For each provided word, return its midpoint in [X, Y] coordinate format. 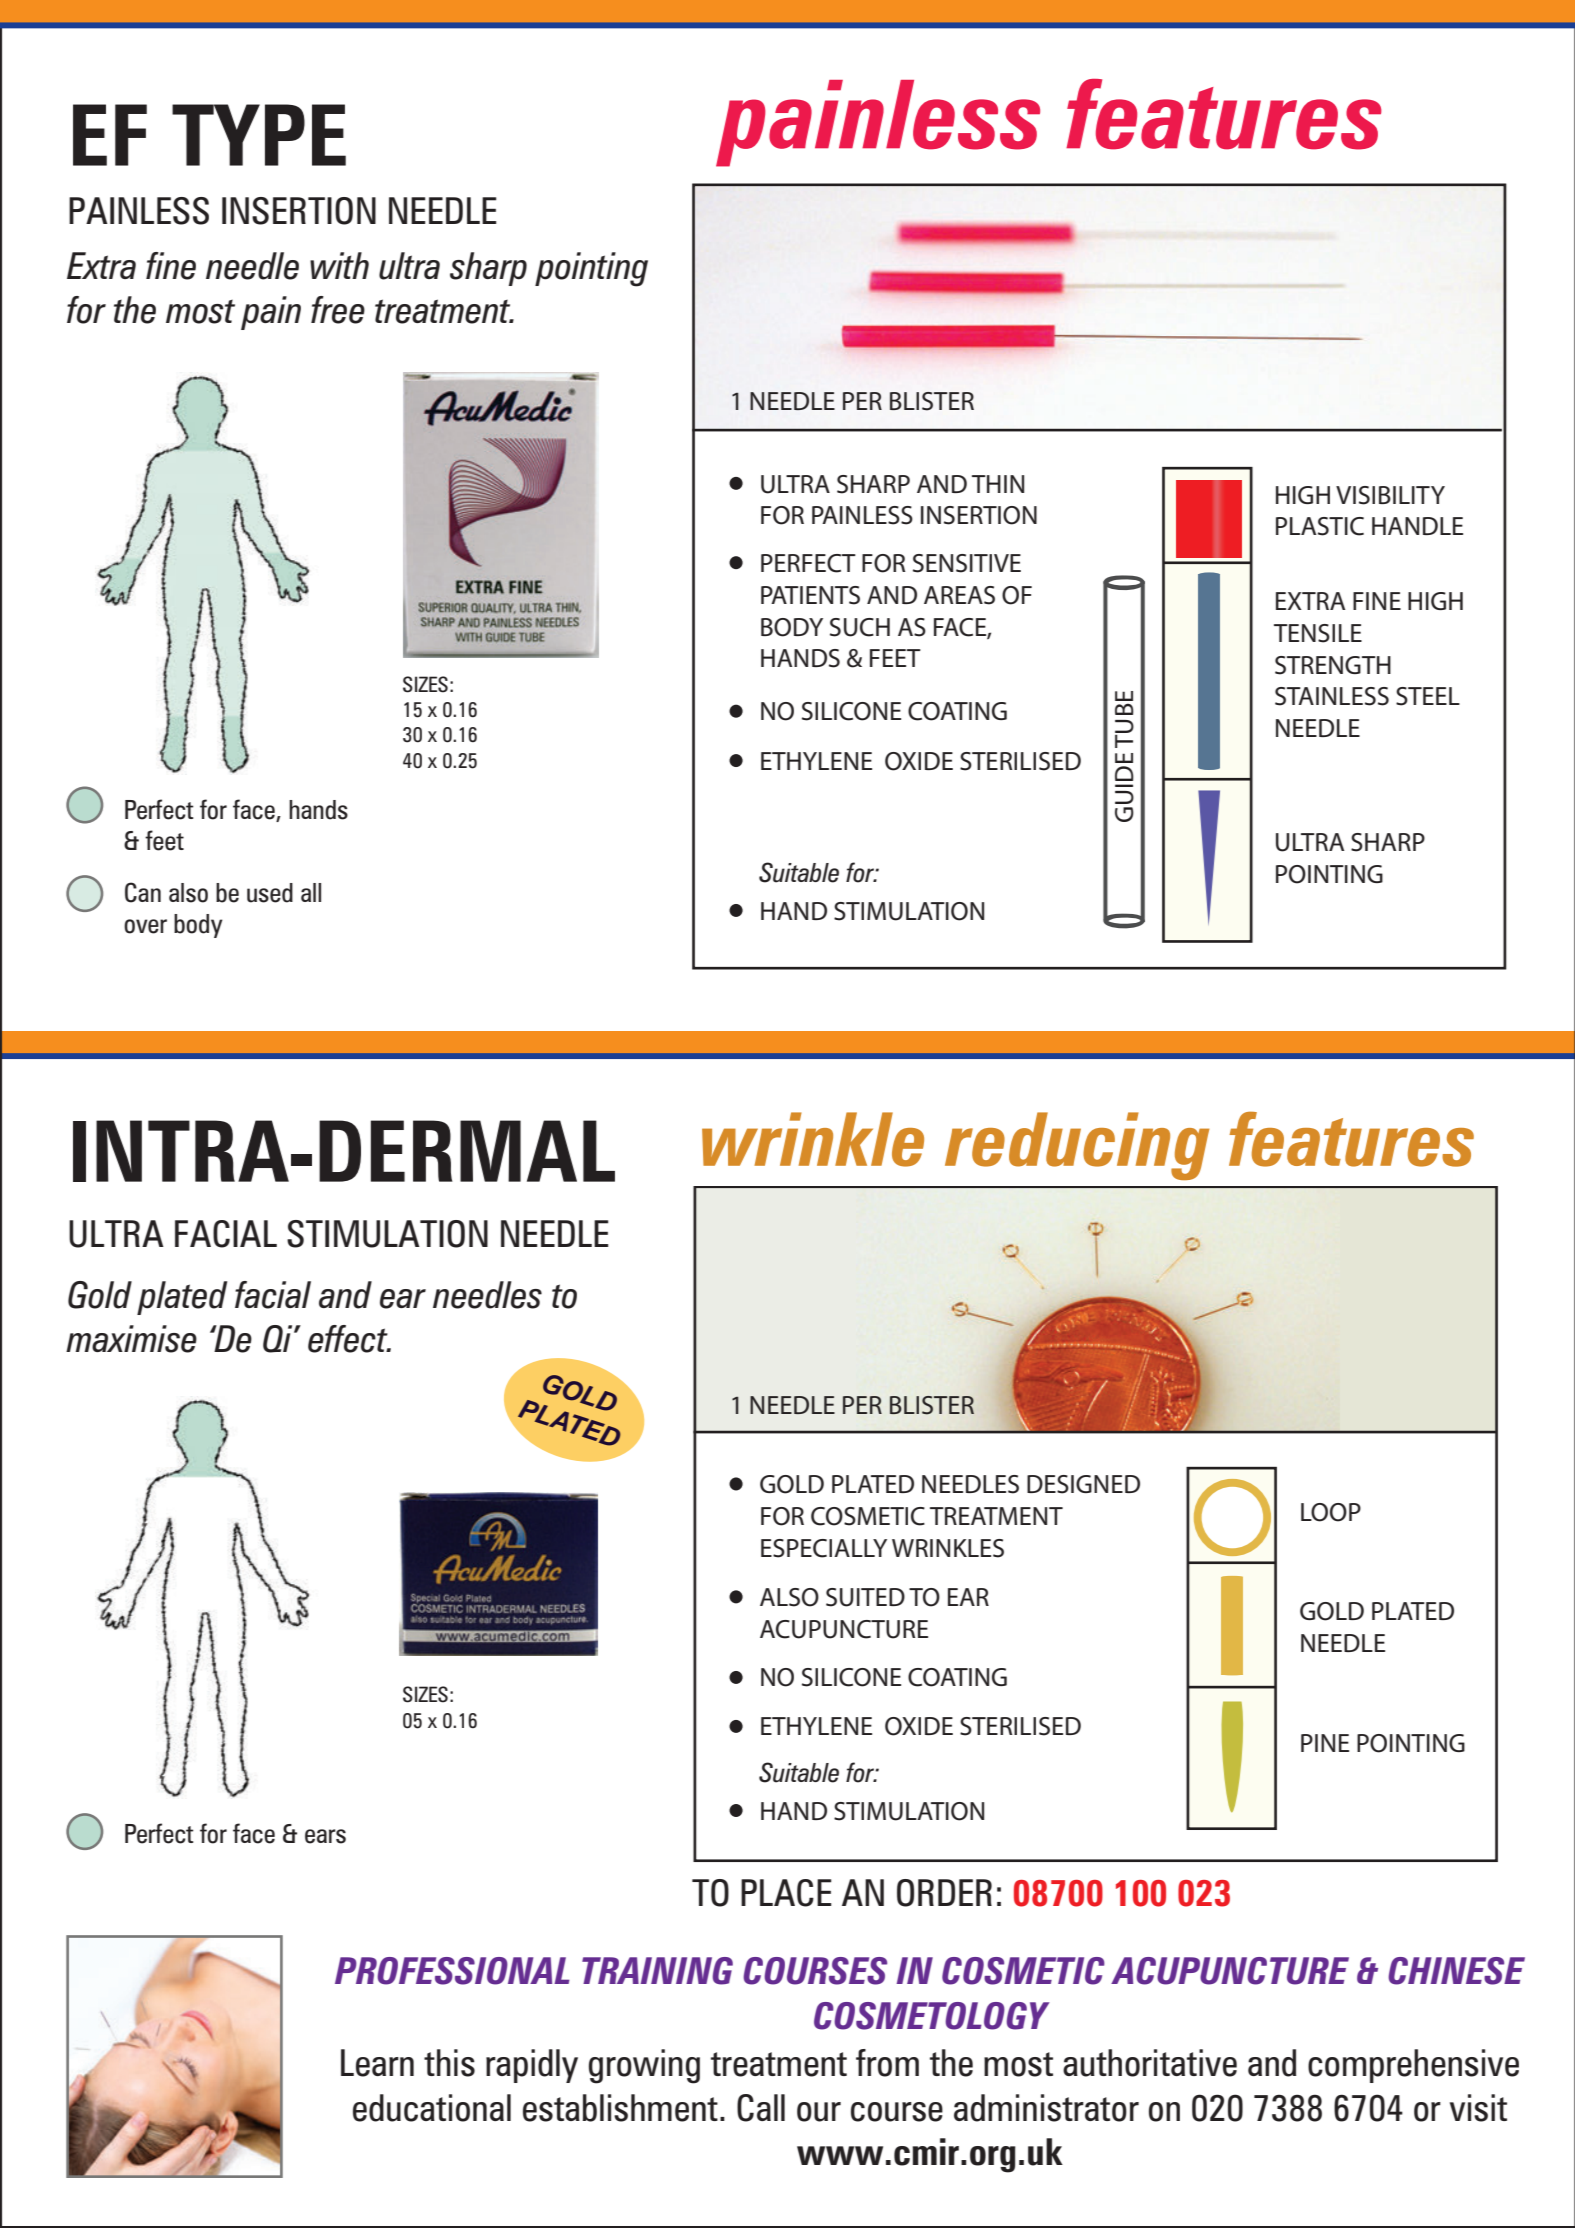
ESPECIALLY [824, 1548]
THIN [998, 484]
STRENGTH [1333, 665]
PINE [1325, 1743]
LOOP [1331, 1512]
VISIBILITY [1390, 495]
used [270, 893]
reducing [1077, 1146]
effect [349, 1339]
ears [325, 1836]
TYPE [259, 135]
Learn [377, 2063]
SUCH [860, 627]
